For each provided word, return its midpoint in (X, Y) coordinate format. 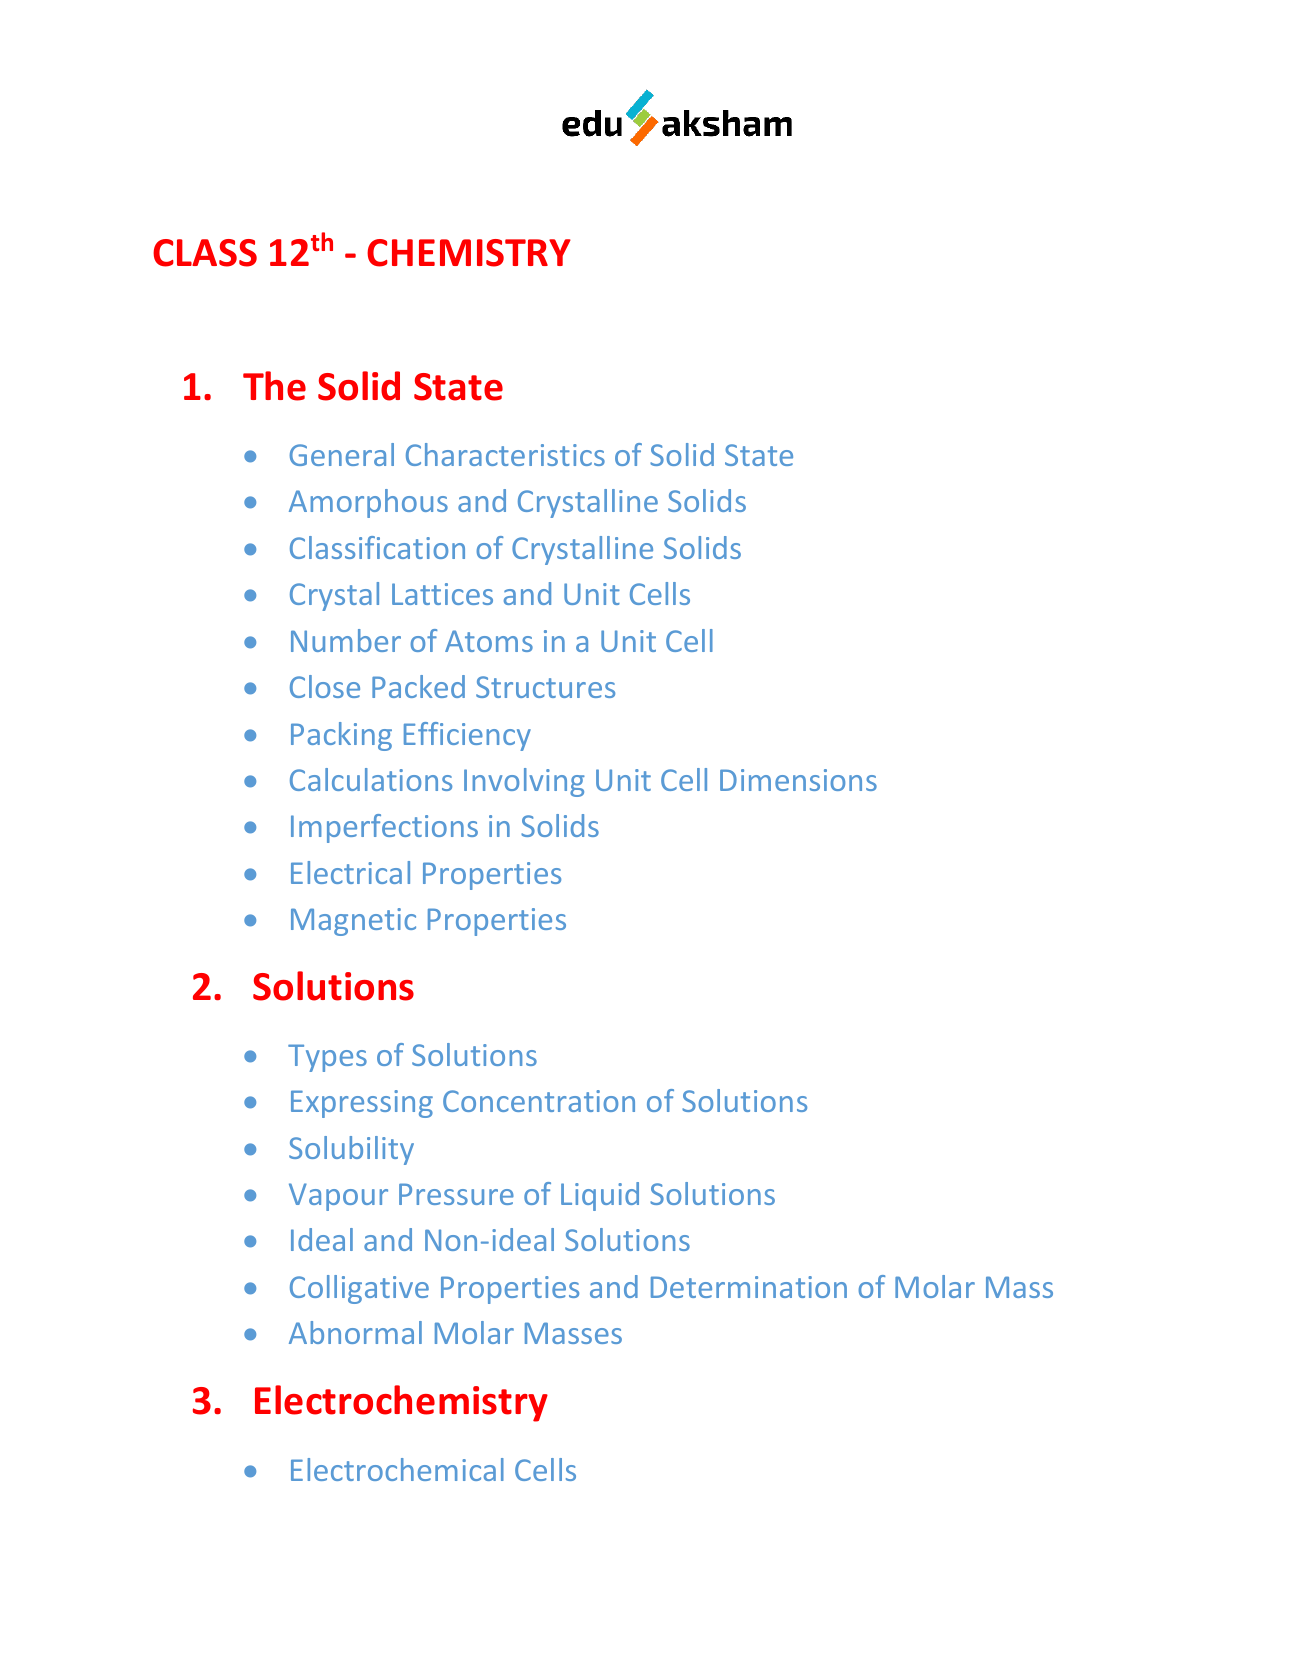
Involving (524, 782)
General (342, 454)
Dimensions (798, 780)
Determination (749, 1287)
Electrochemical (397, 1469)
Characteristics (505, 454)
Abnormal (355, 1332)
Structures (545, 687)
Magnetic (353, 922)
